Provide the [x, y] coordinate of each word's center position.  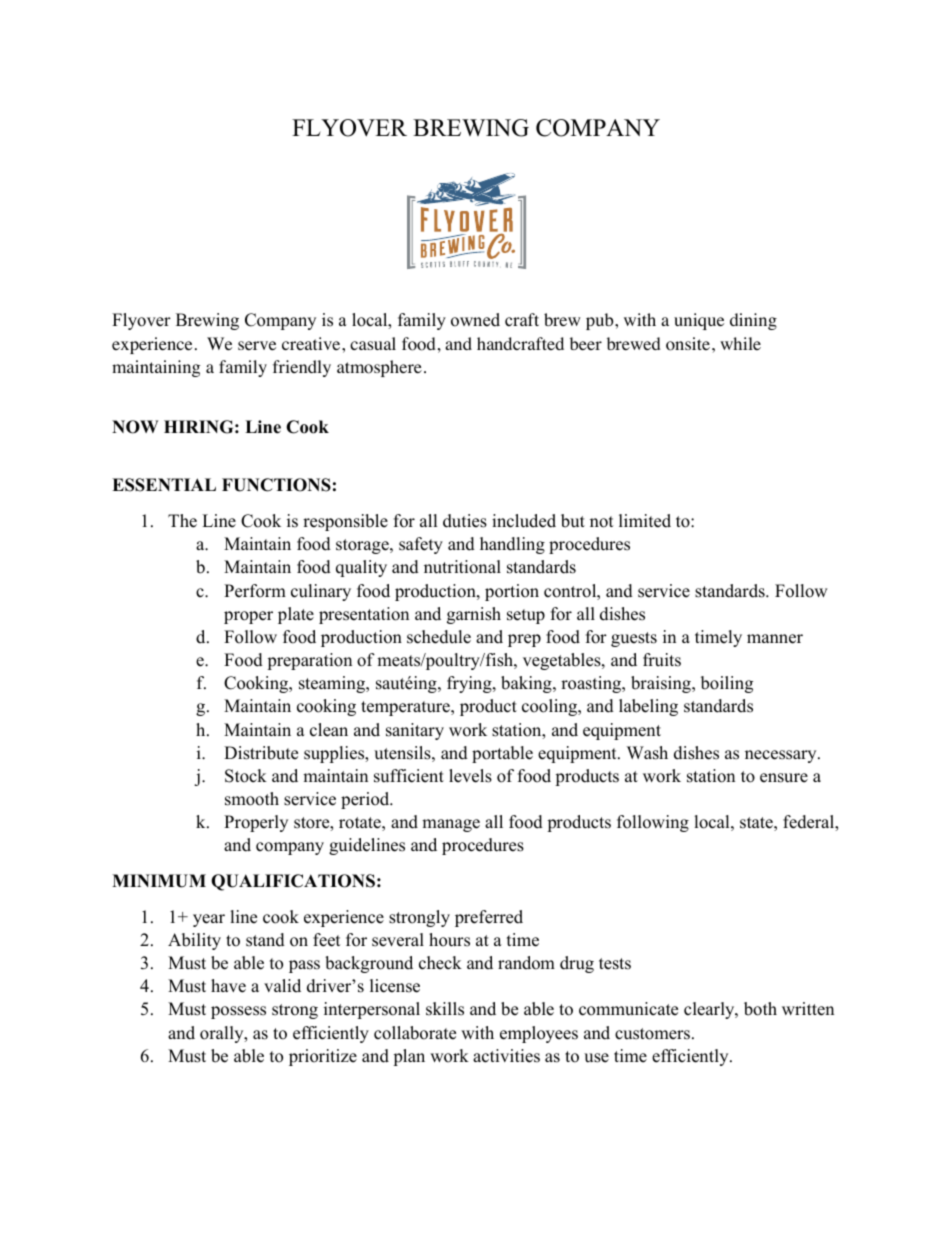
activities [506, 1056]
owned [475, 320]
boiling [727, 684]
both [760, 1009]
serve [257, 345]
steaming [333, 684]
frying [470, 684]
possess [238, 1012]
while [740, 343]
